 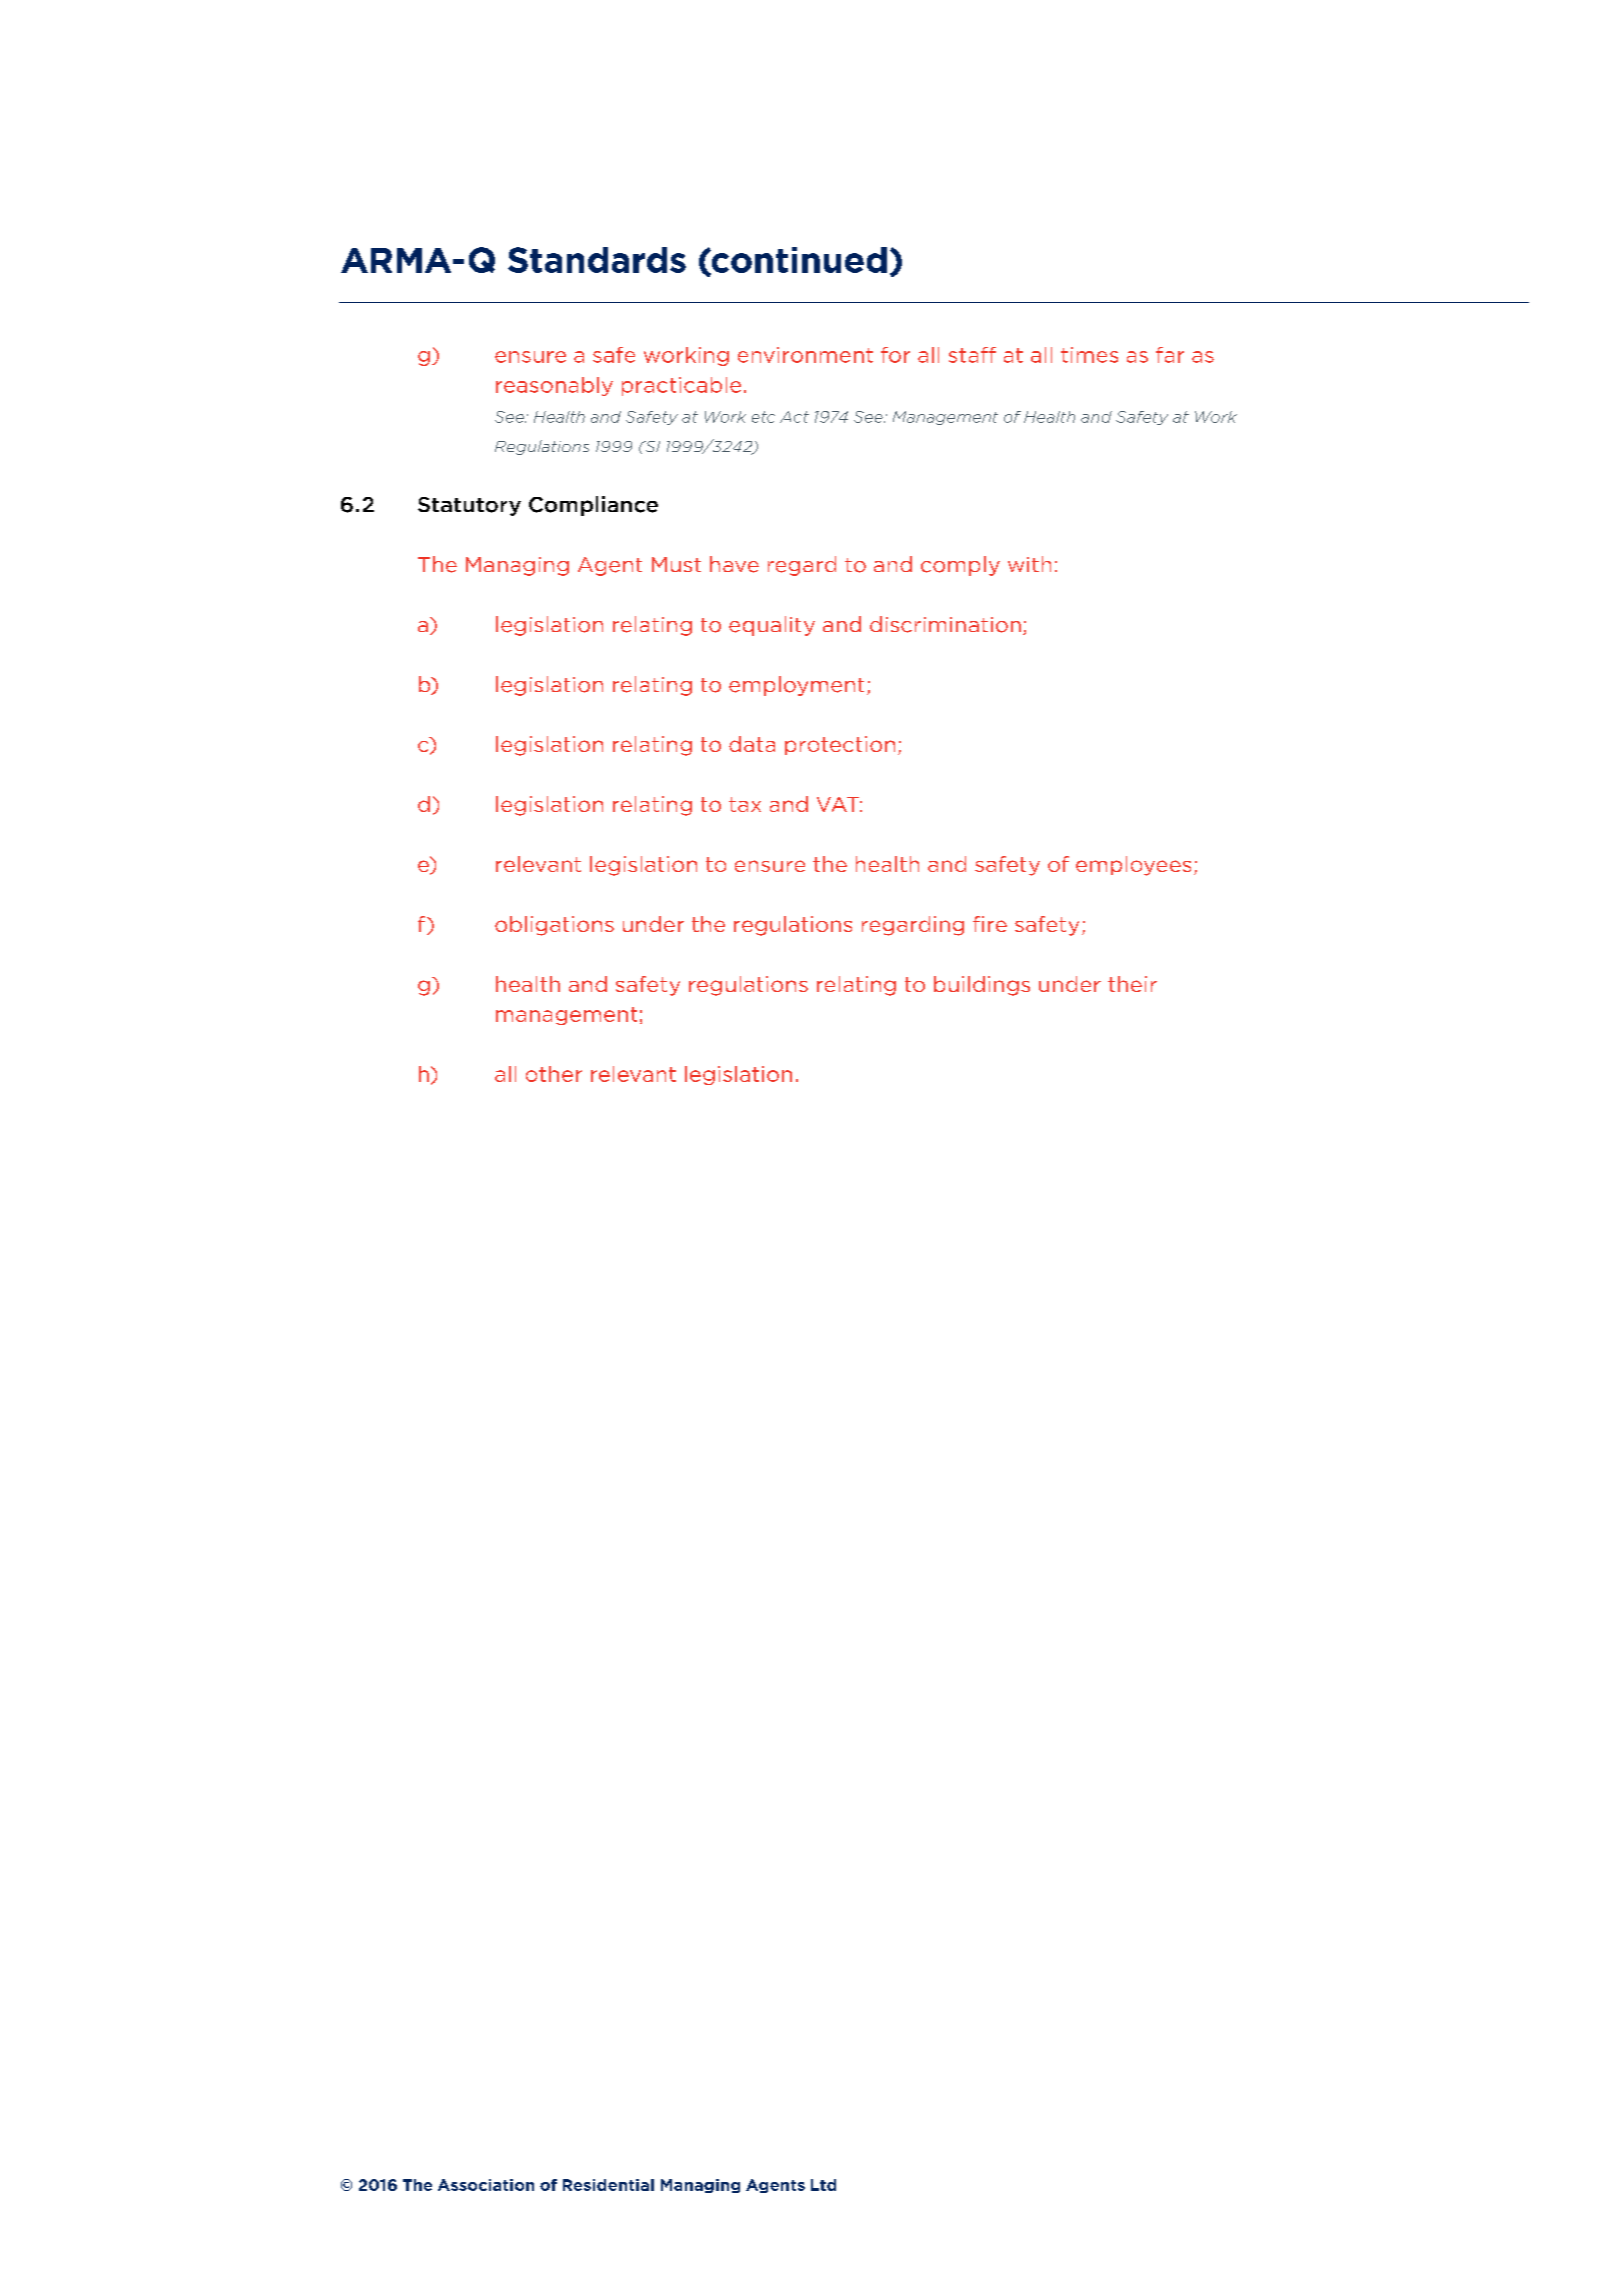 What do you see at coordinates (554, 386) in the screenshot?
I see `reasonably` at bounding box center [554, 386].
